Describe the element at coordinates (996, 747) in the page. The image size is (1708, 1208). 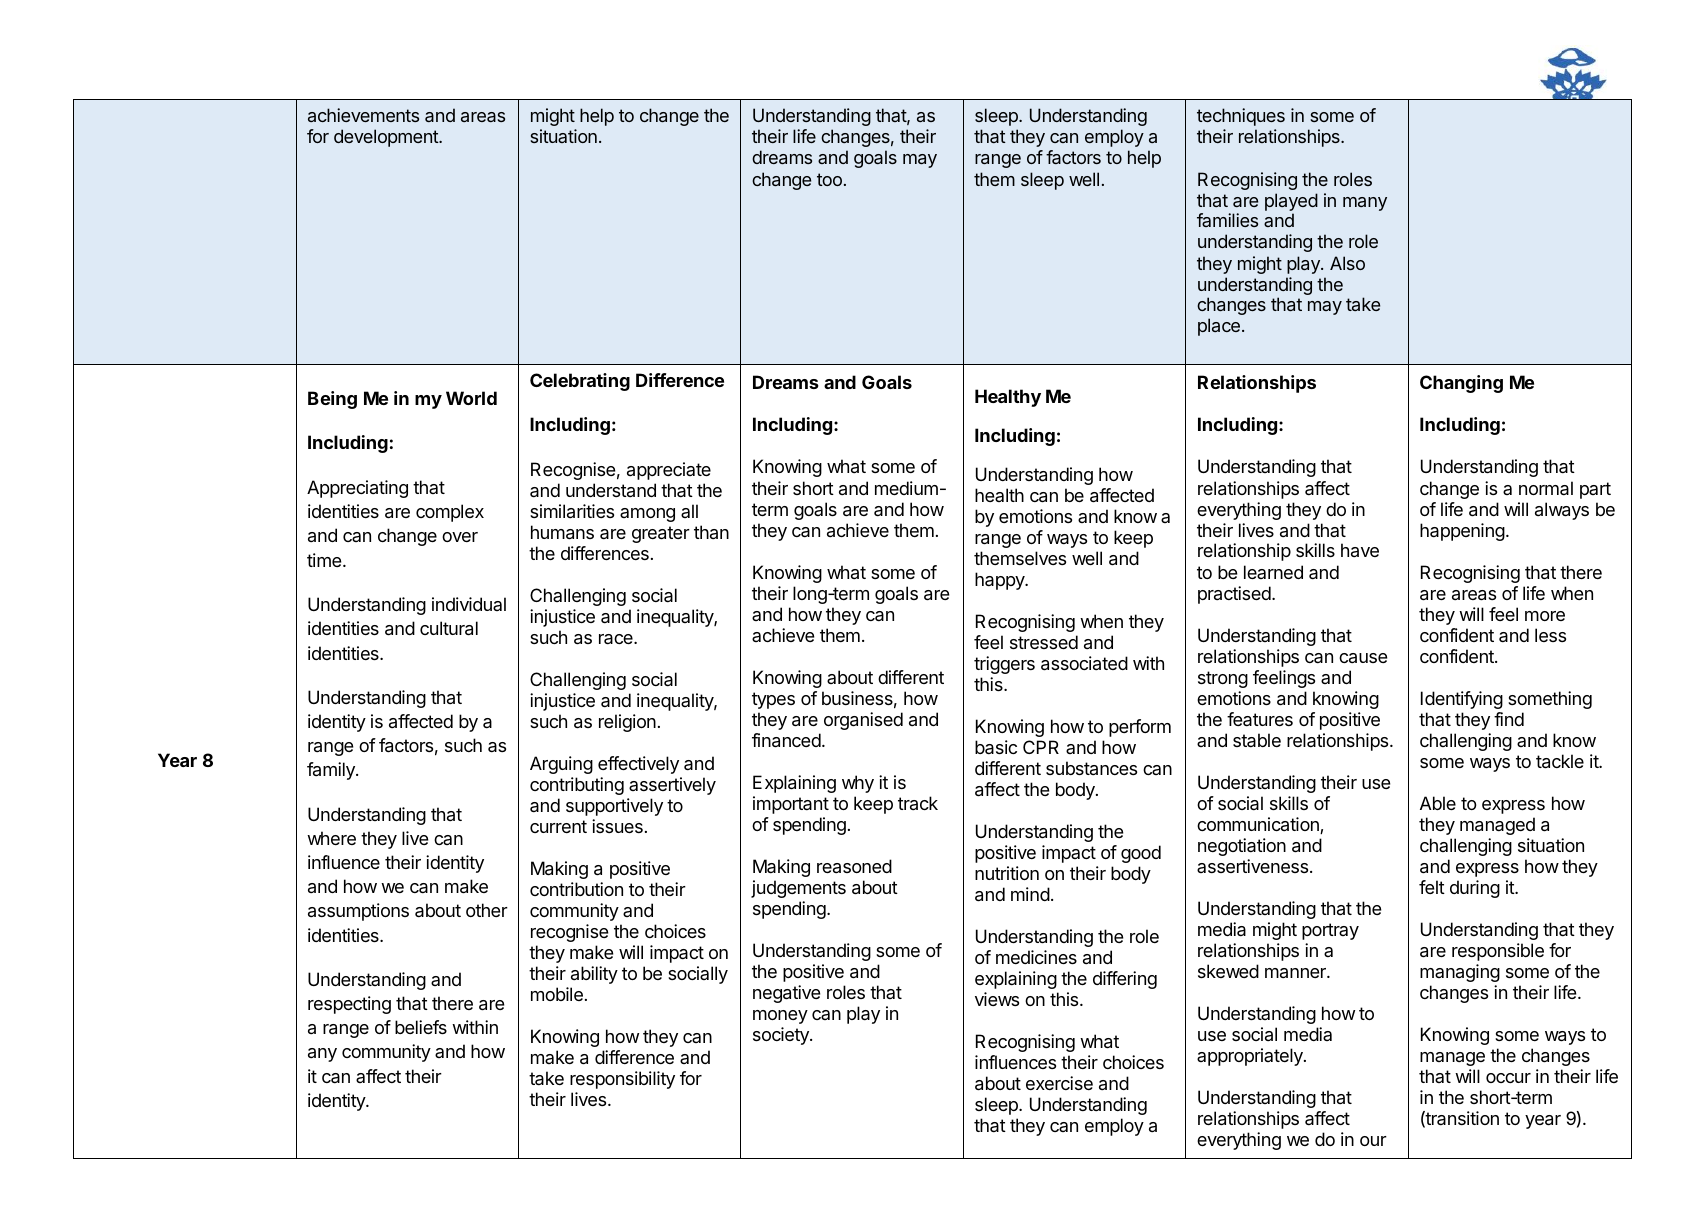
I see `basic` at that location.
